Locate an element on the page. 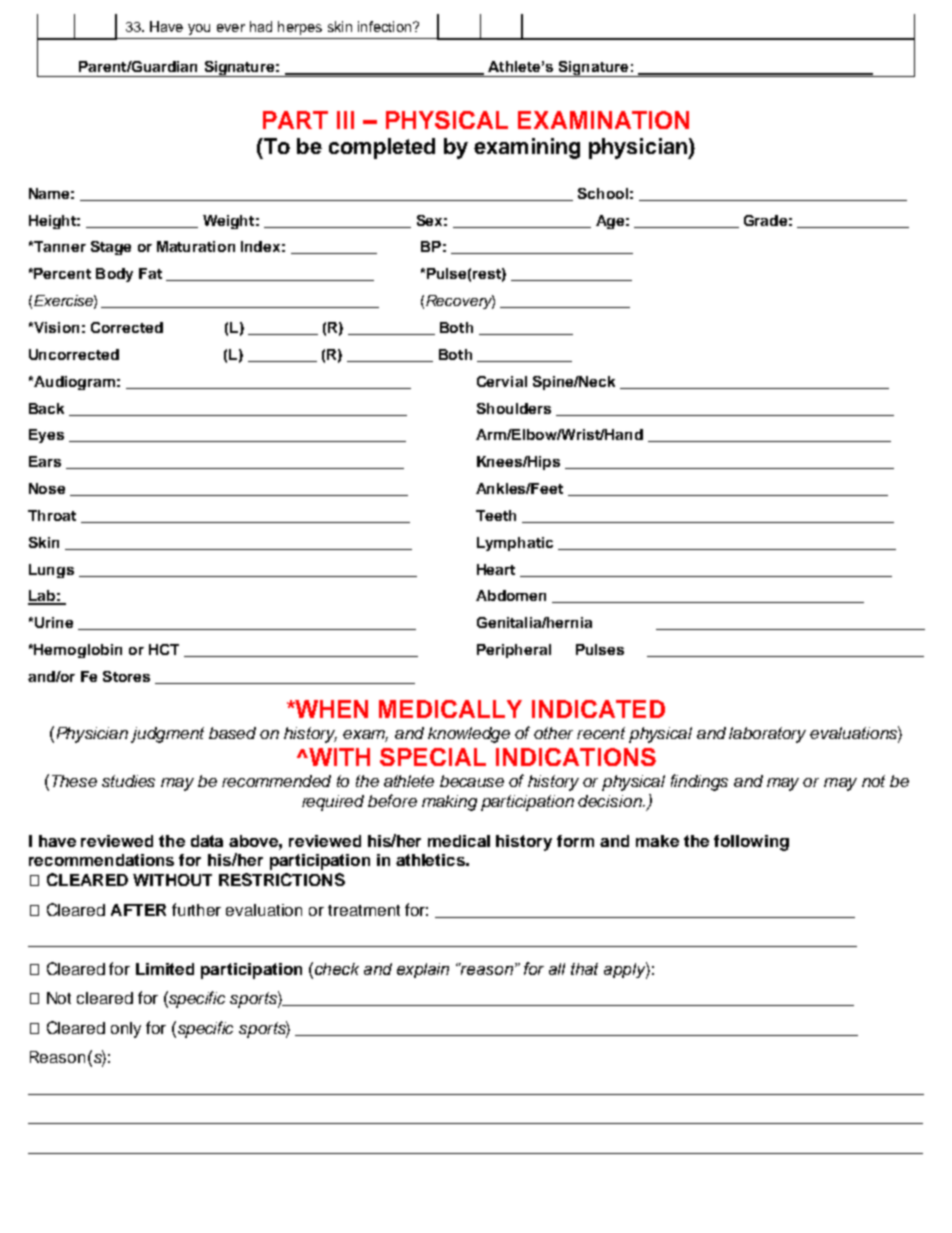 The width and height of the image is (952, 1233). Throat is located at coordinates (52, 515).
